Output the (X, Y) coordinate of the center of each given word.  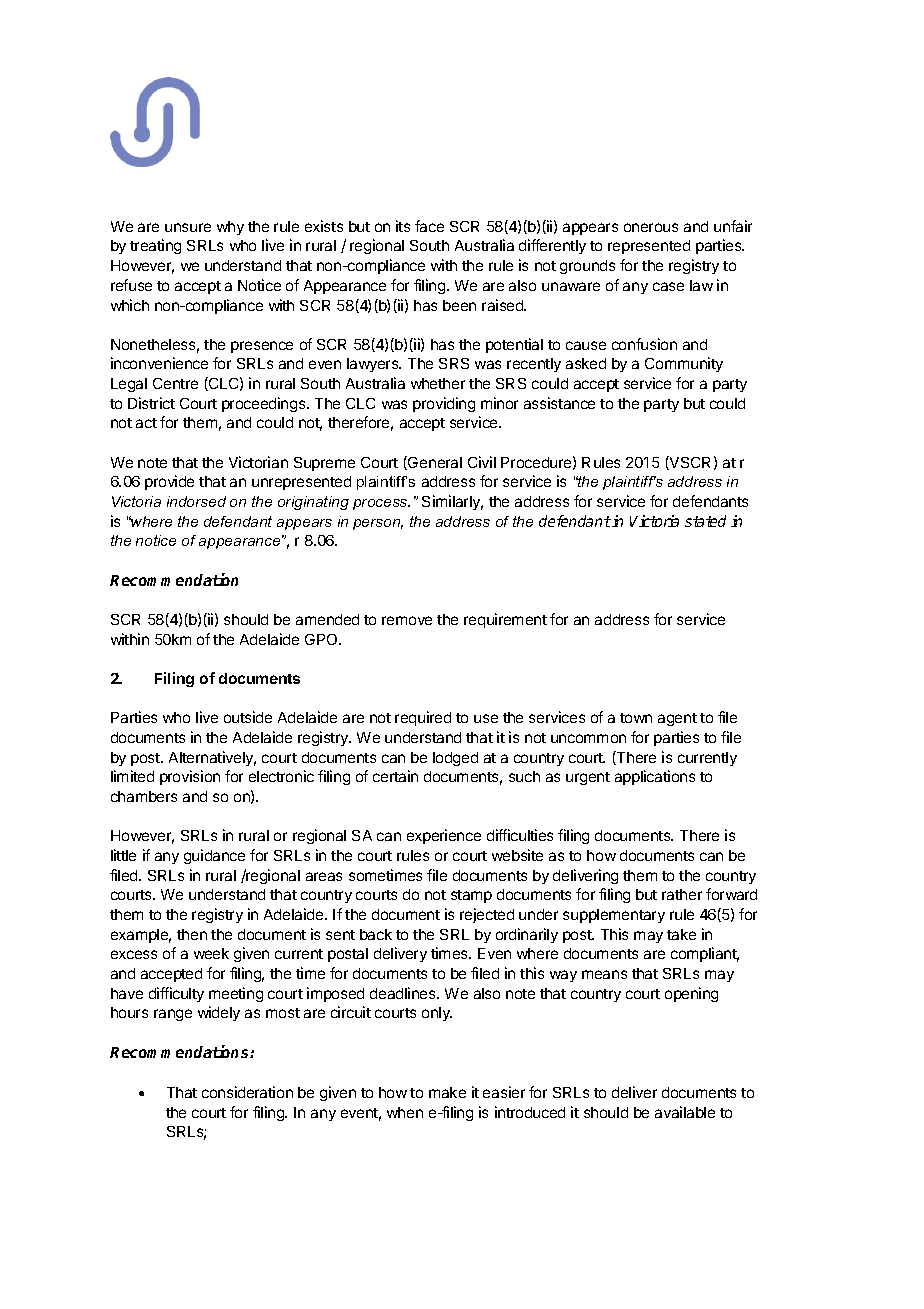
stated (705, 521)
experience (444, 836)
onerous (651, 227)
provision (190, 777)
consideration (247, 1092)
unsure (188, 227)
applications (655, 777)
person (378, 524)
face (429, 226)
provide (169, 482)
